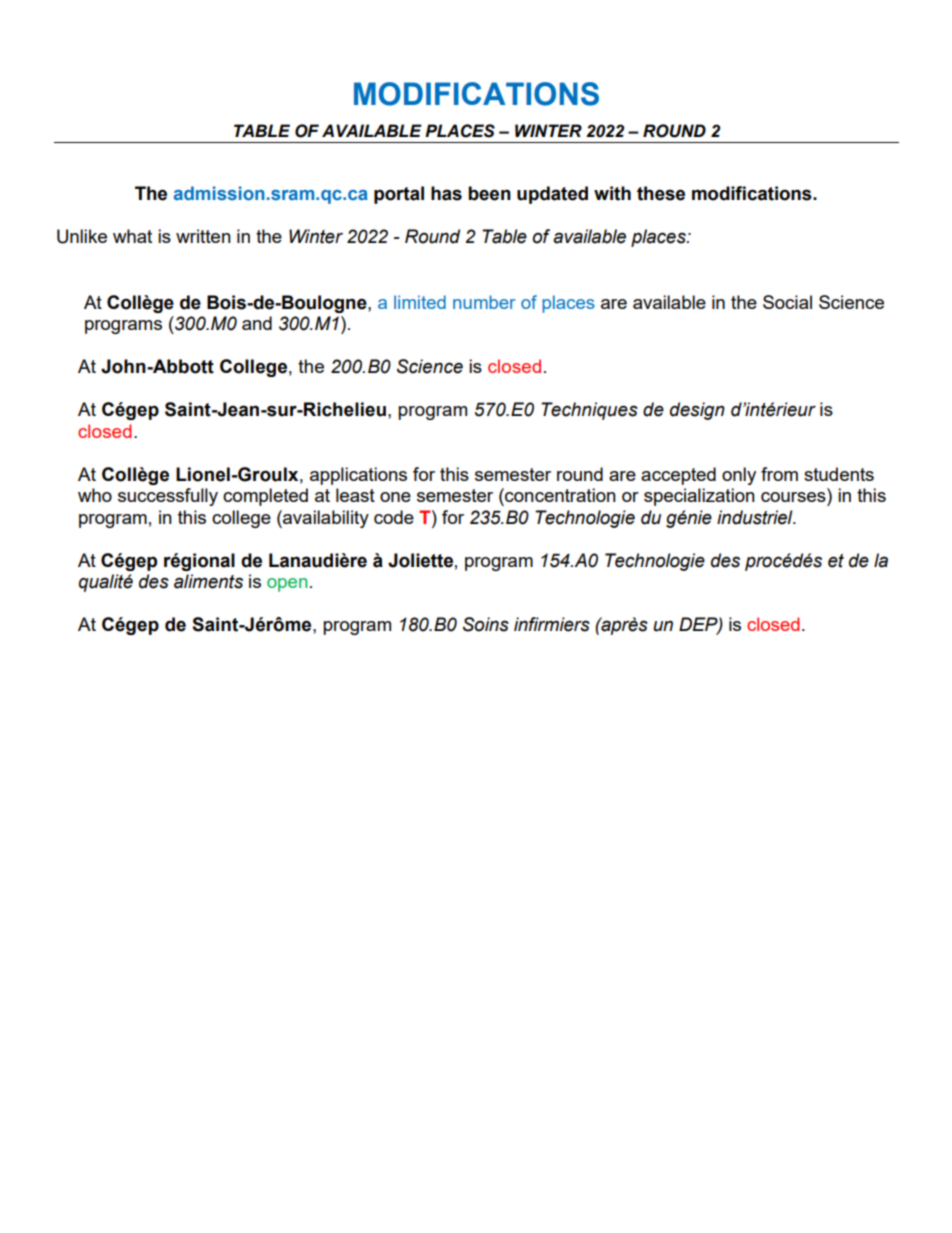 This image has height=1233, width=952. I want to click on Techniques, so click(589, 411).
